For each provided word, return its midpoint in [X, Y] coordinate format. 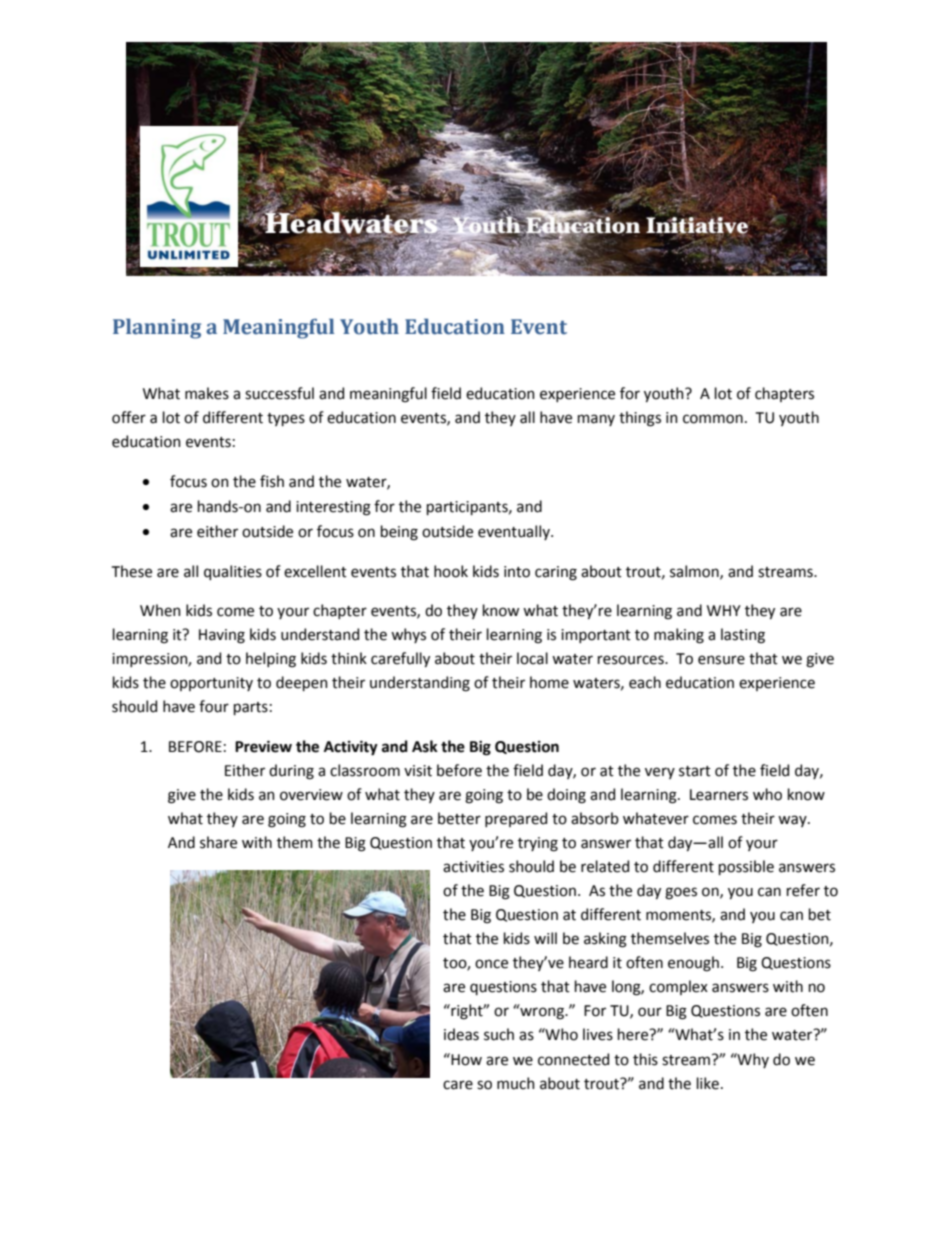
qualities [233, 572]
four [214, 706]
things [640, 419]
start [695, 771]
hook [451, 571]
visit [418, 771]
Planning [157, 328]
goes [681, 893]
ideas [461, 1034]
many [596, 420]
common [713, 419]
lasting [743, 636]
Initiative [697, 225]
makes [207, 393]
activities [473, 867]
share [218, 842]
